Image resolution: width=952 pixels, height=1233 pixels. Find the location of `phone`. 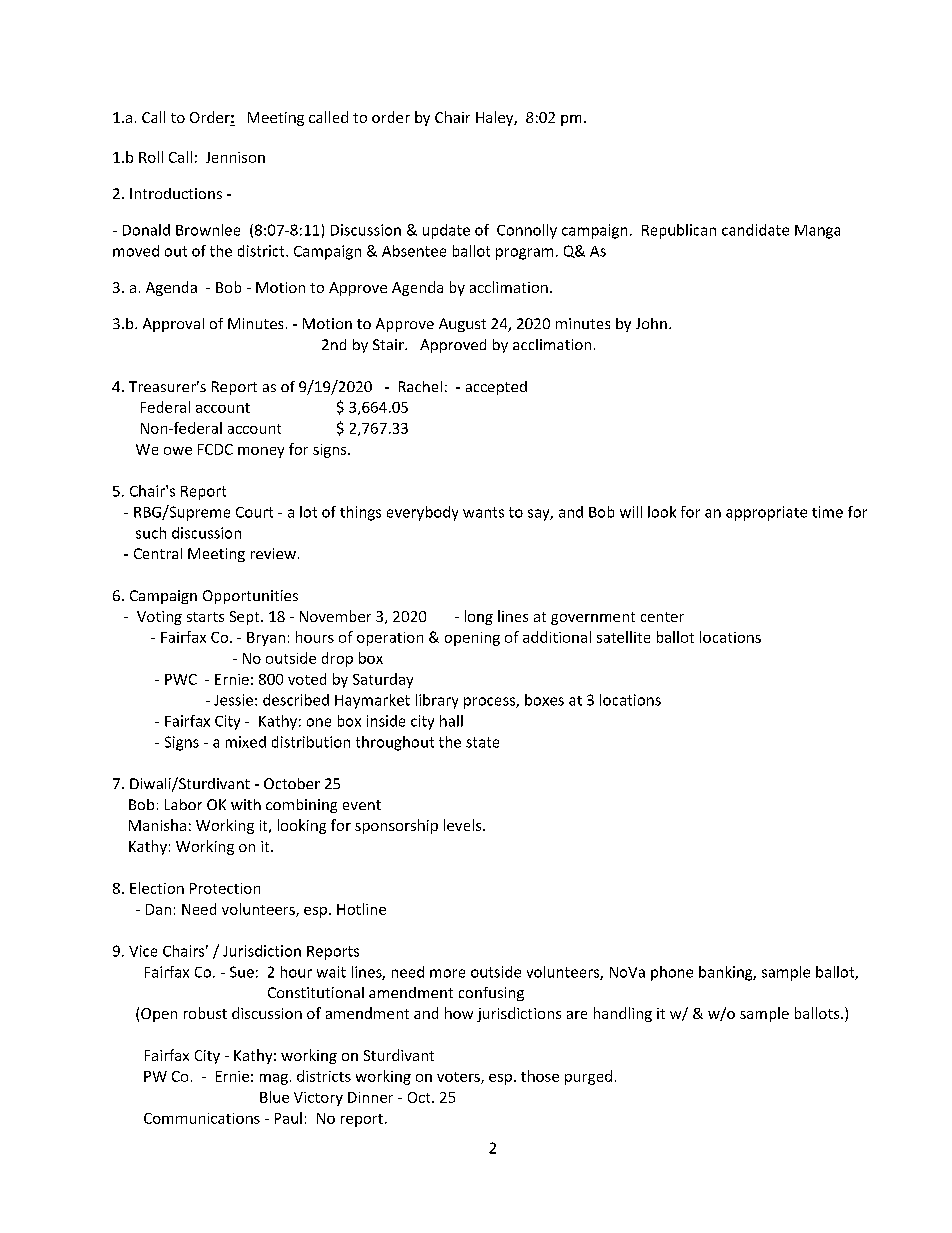

phone is located at coordinates (672, 973).
